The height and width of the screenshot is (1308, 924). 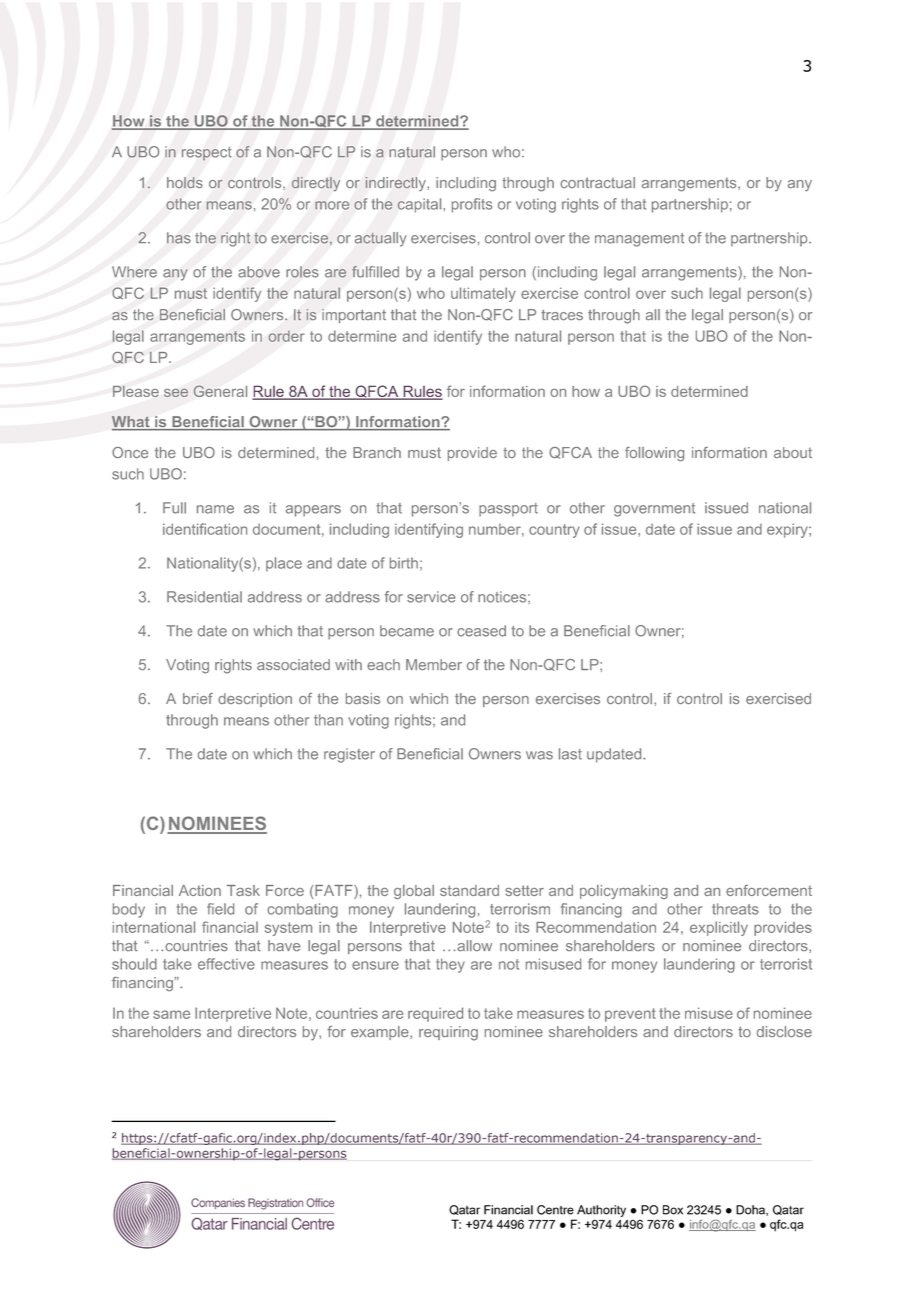 What do you see at coordinates (555, 1210) in the screenshot?
I see `Centre` at bounding box center [555, 1210].
